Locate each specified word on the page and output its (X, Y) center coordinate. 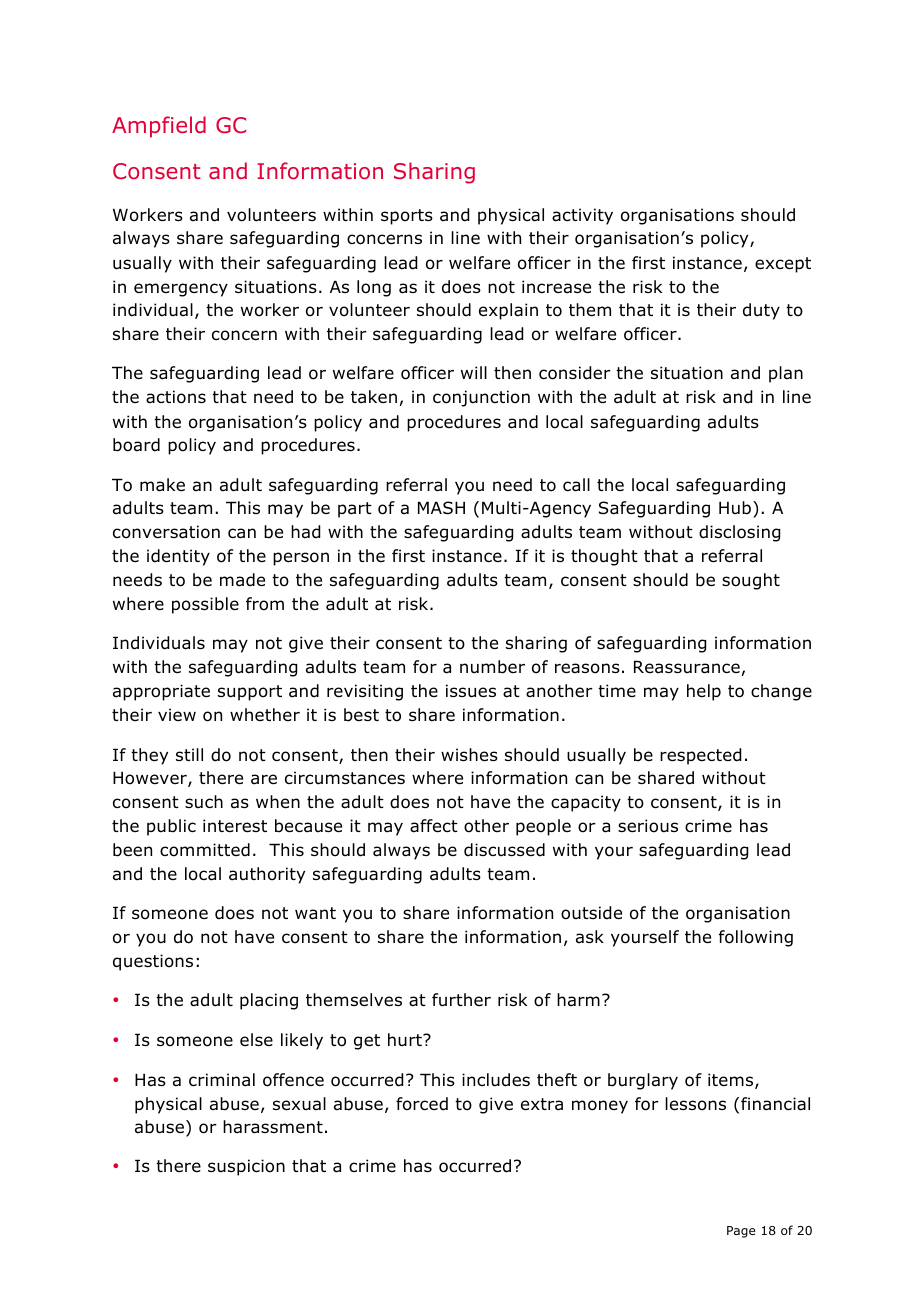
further (461, 1000)
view (177, 714)
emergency (181, 290)
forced (422, 1104)
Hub (735, 508)
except (783, 265)
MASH (441, 508)
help (704, 692)
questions (153, 962)
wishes (469, 755)
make (162, 485)
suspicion (246, 1167)
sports (407, 217)
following (756, 938)
